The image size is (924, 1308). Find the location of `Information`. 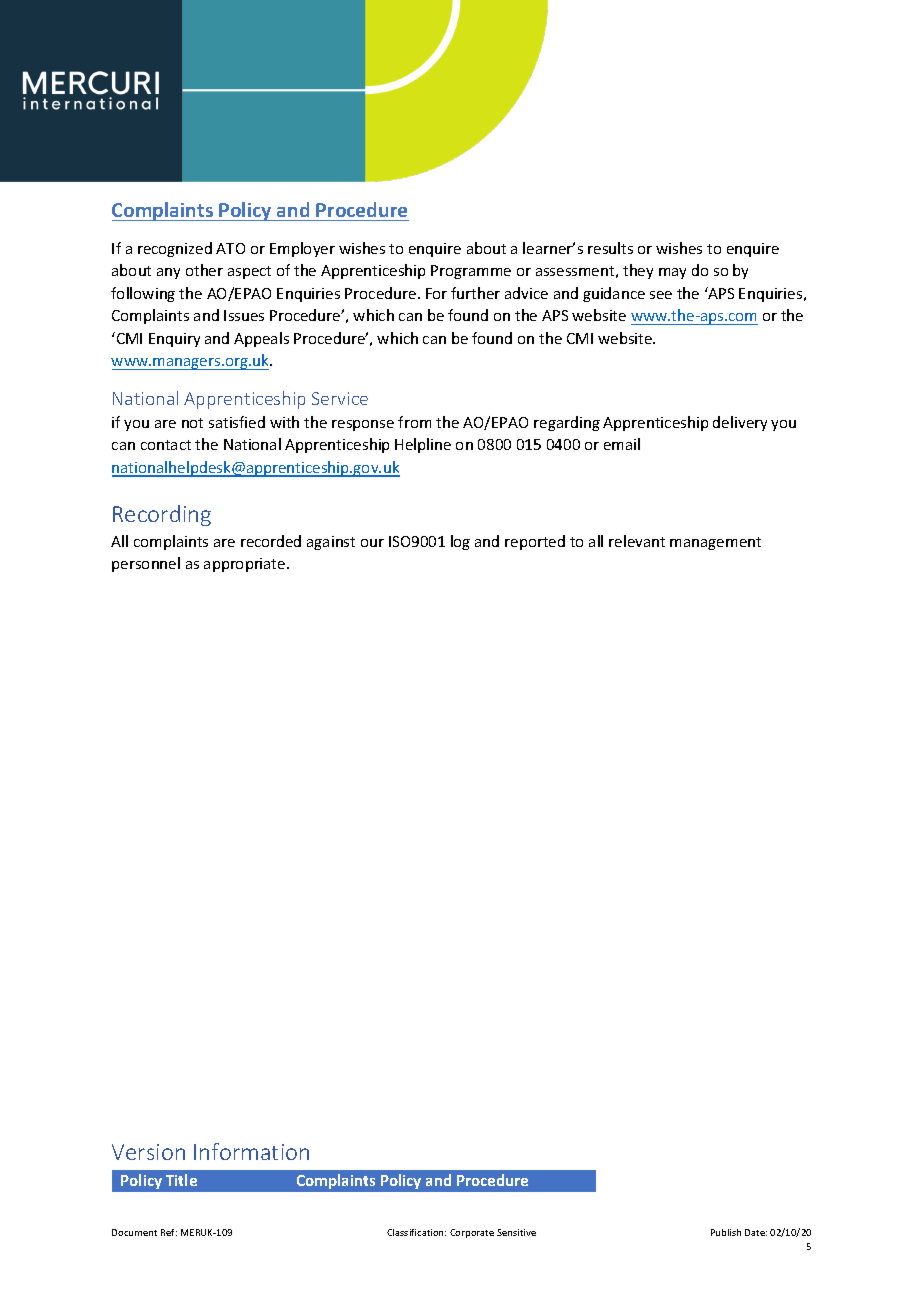

Information is located at coordinates (251, 1151).
